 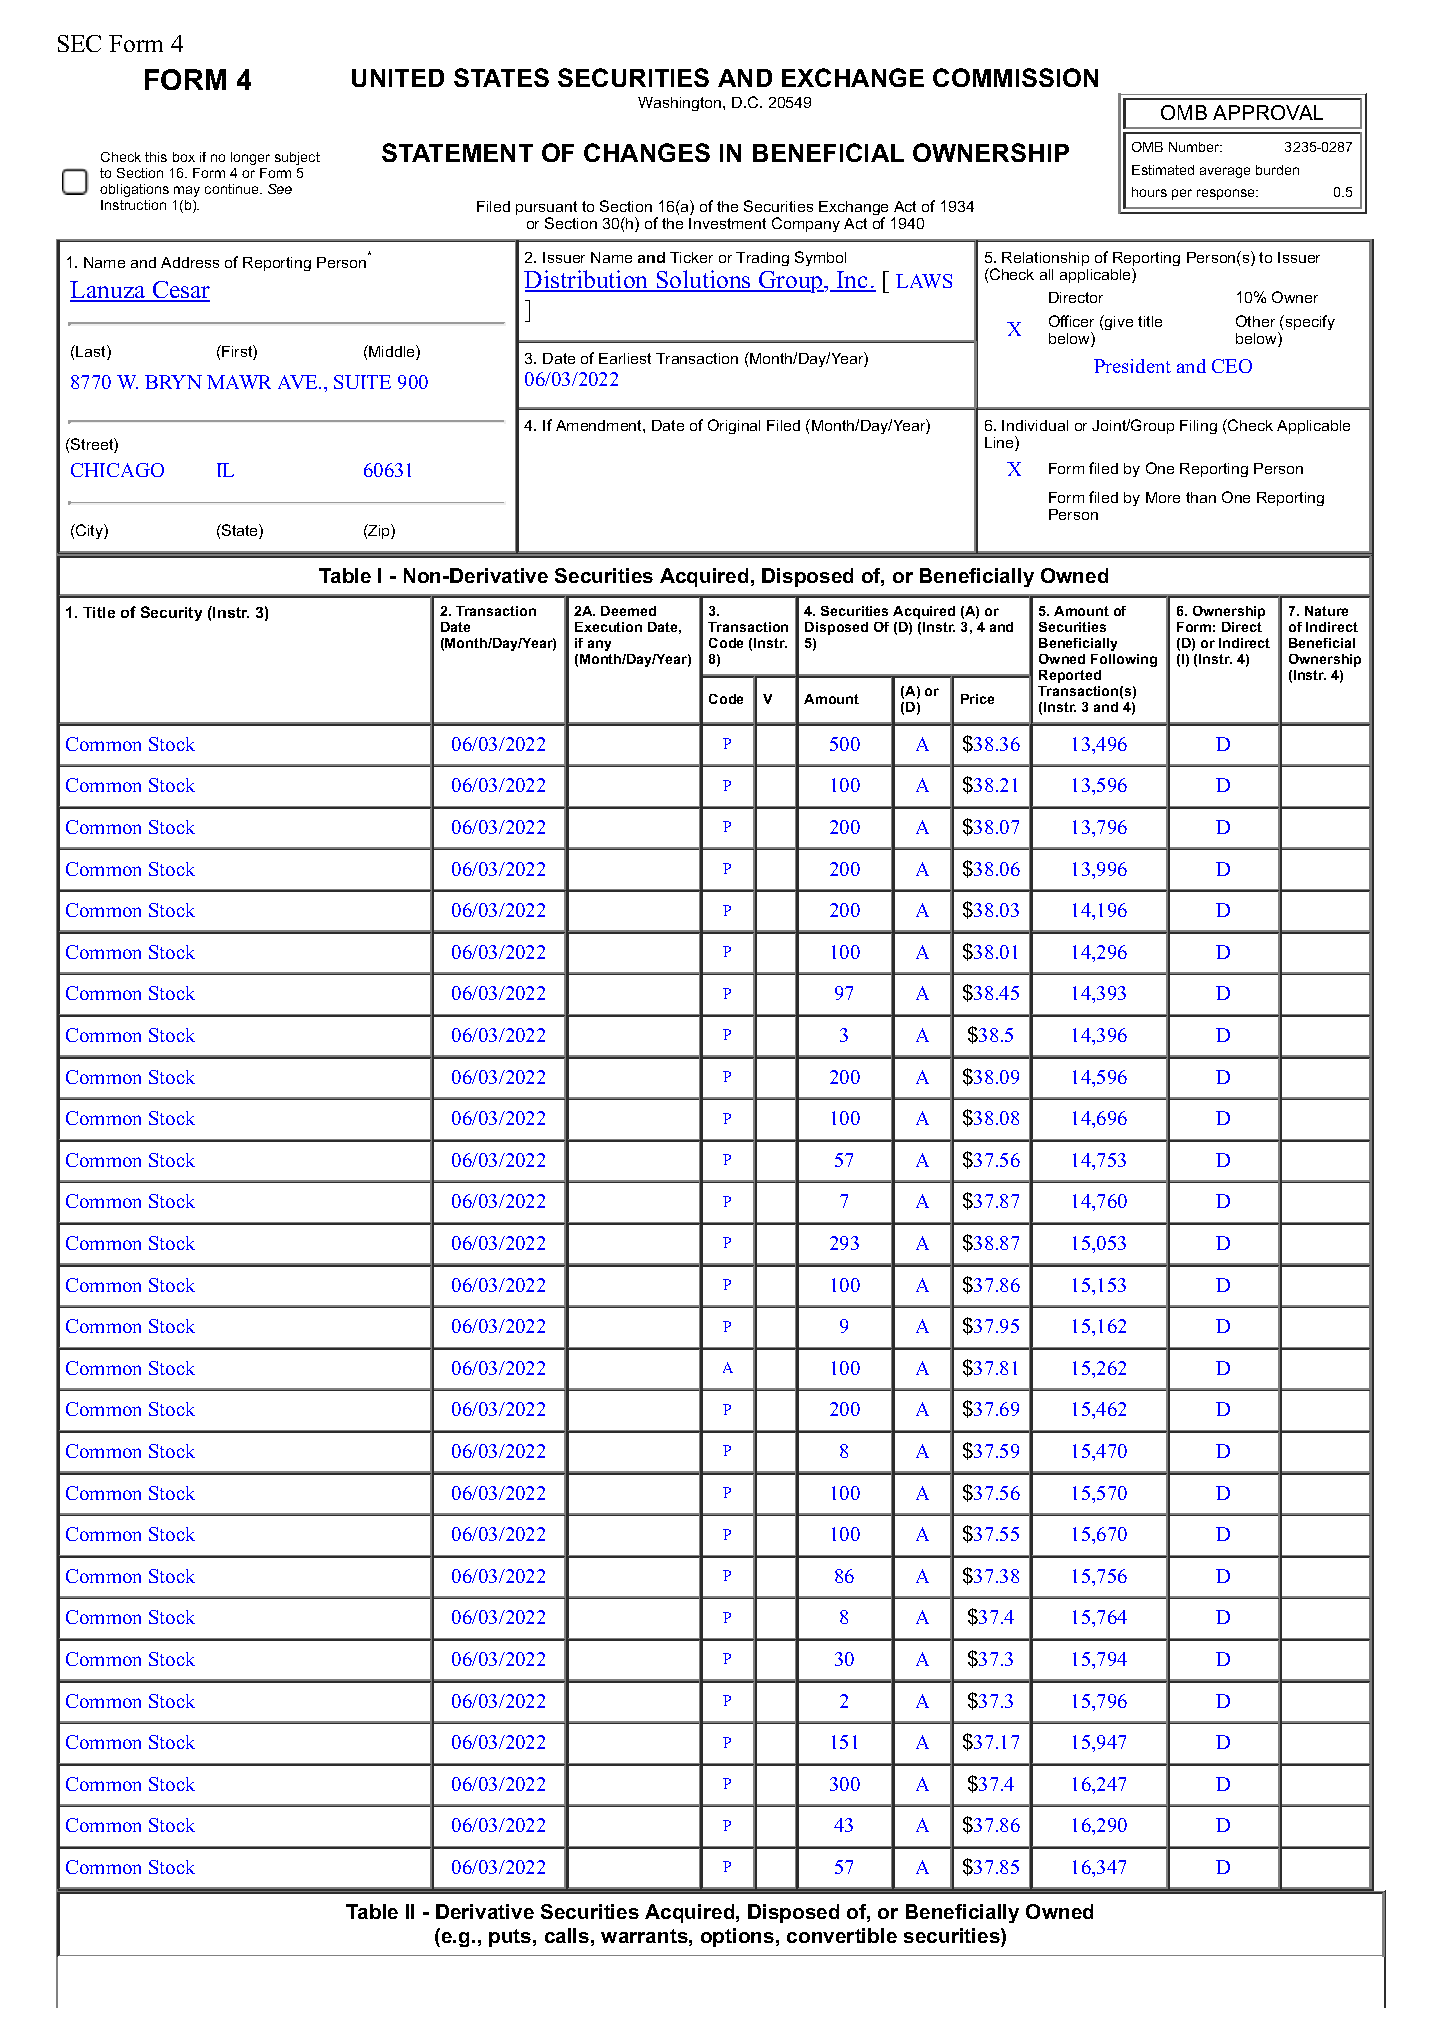 What do you see at coordinates (1163, 497) in the image?
I see `More` at bounding box center [1163, 497].
